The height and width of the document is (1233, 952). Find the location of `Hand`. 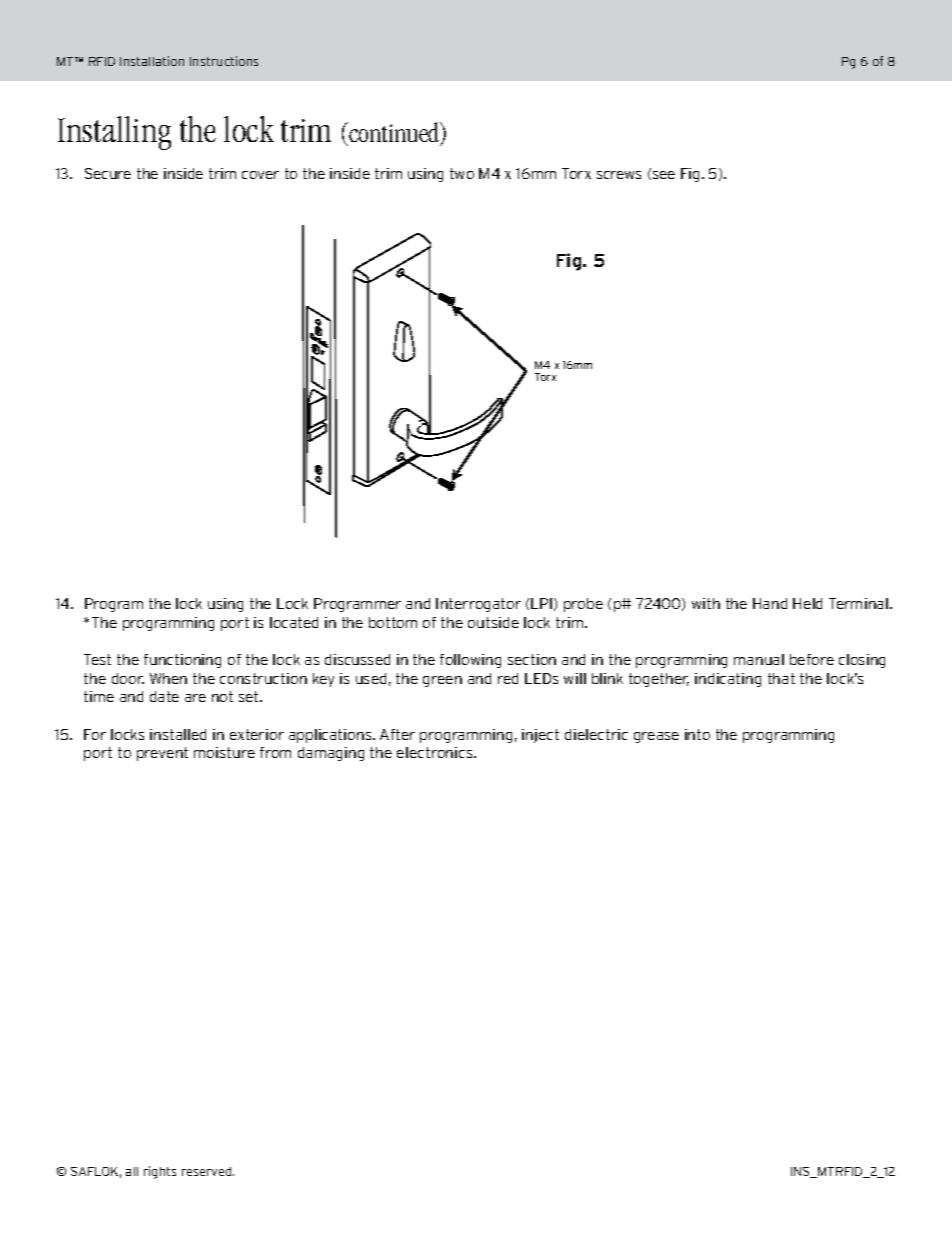

Hand is located at coordinates (770, 603).
